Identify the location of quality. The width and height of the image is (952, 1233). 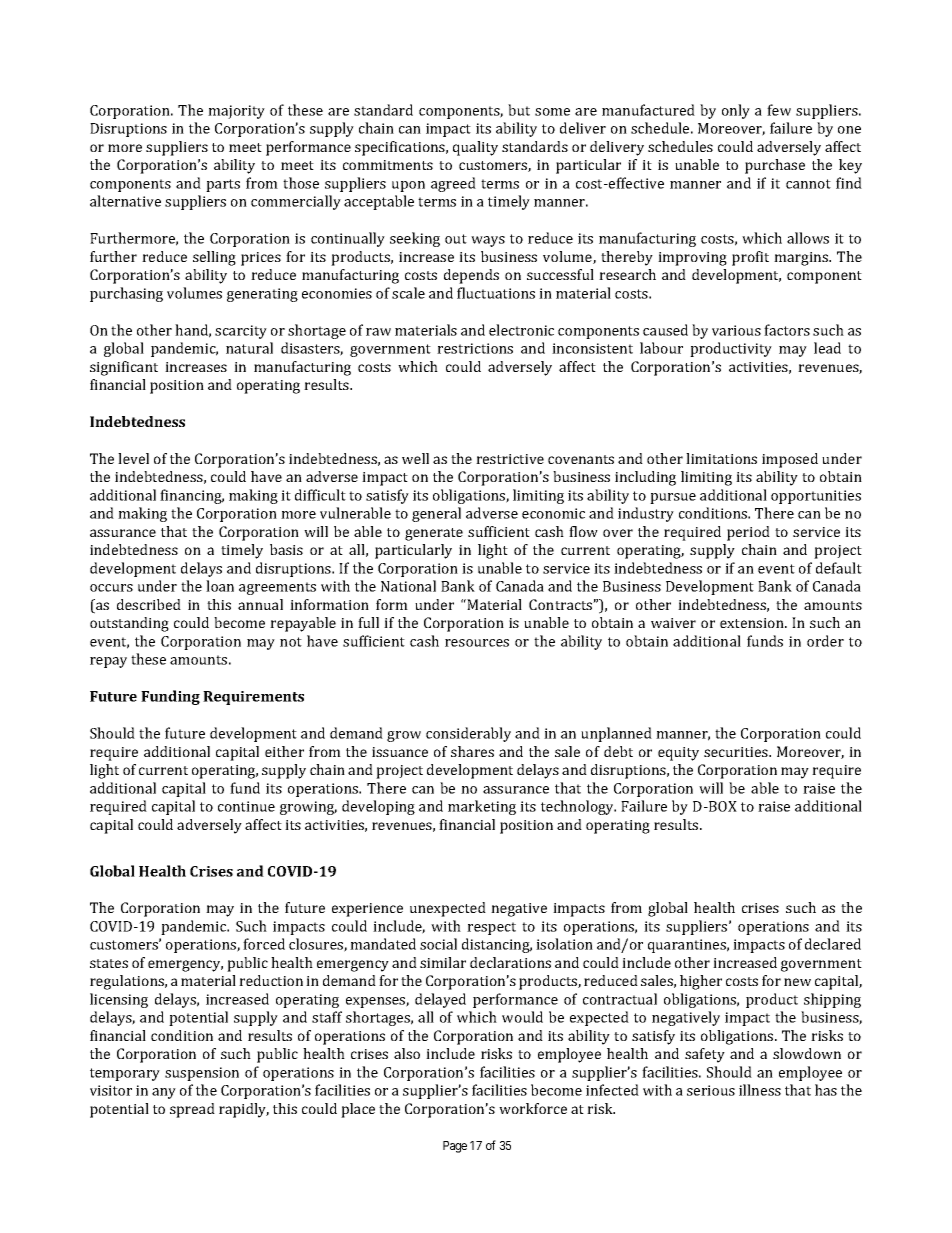
(475, 148).
